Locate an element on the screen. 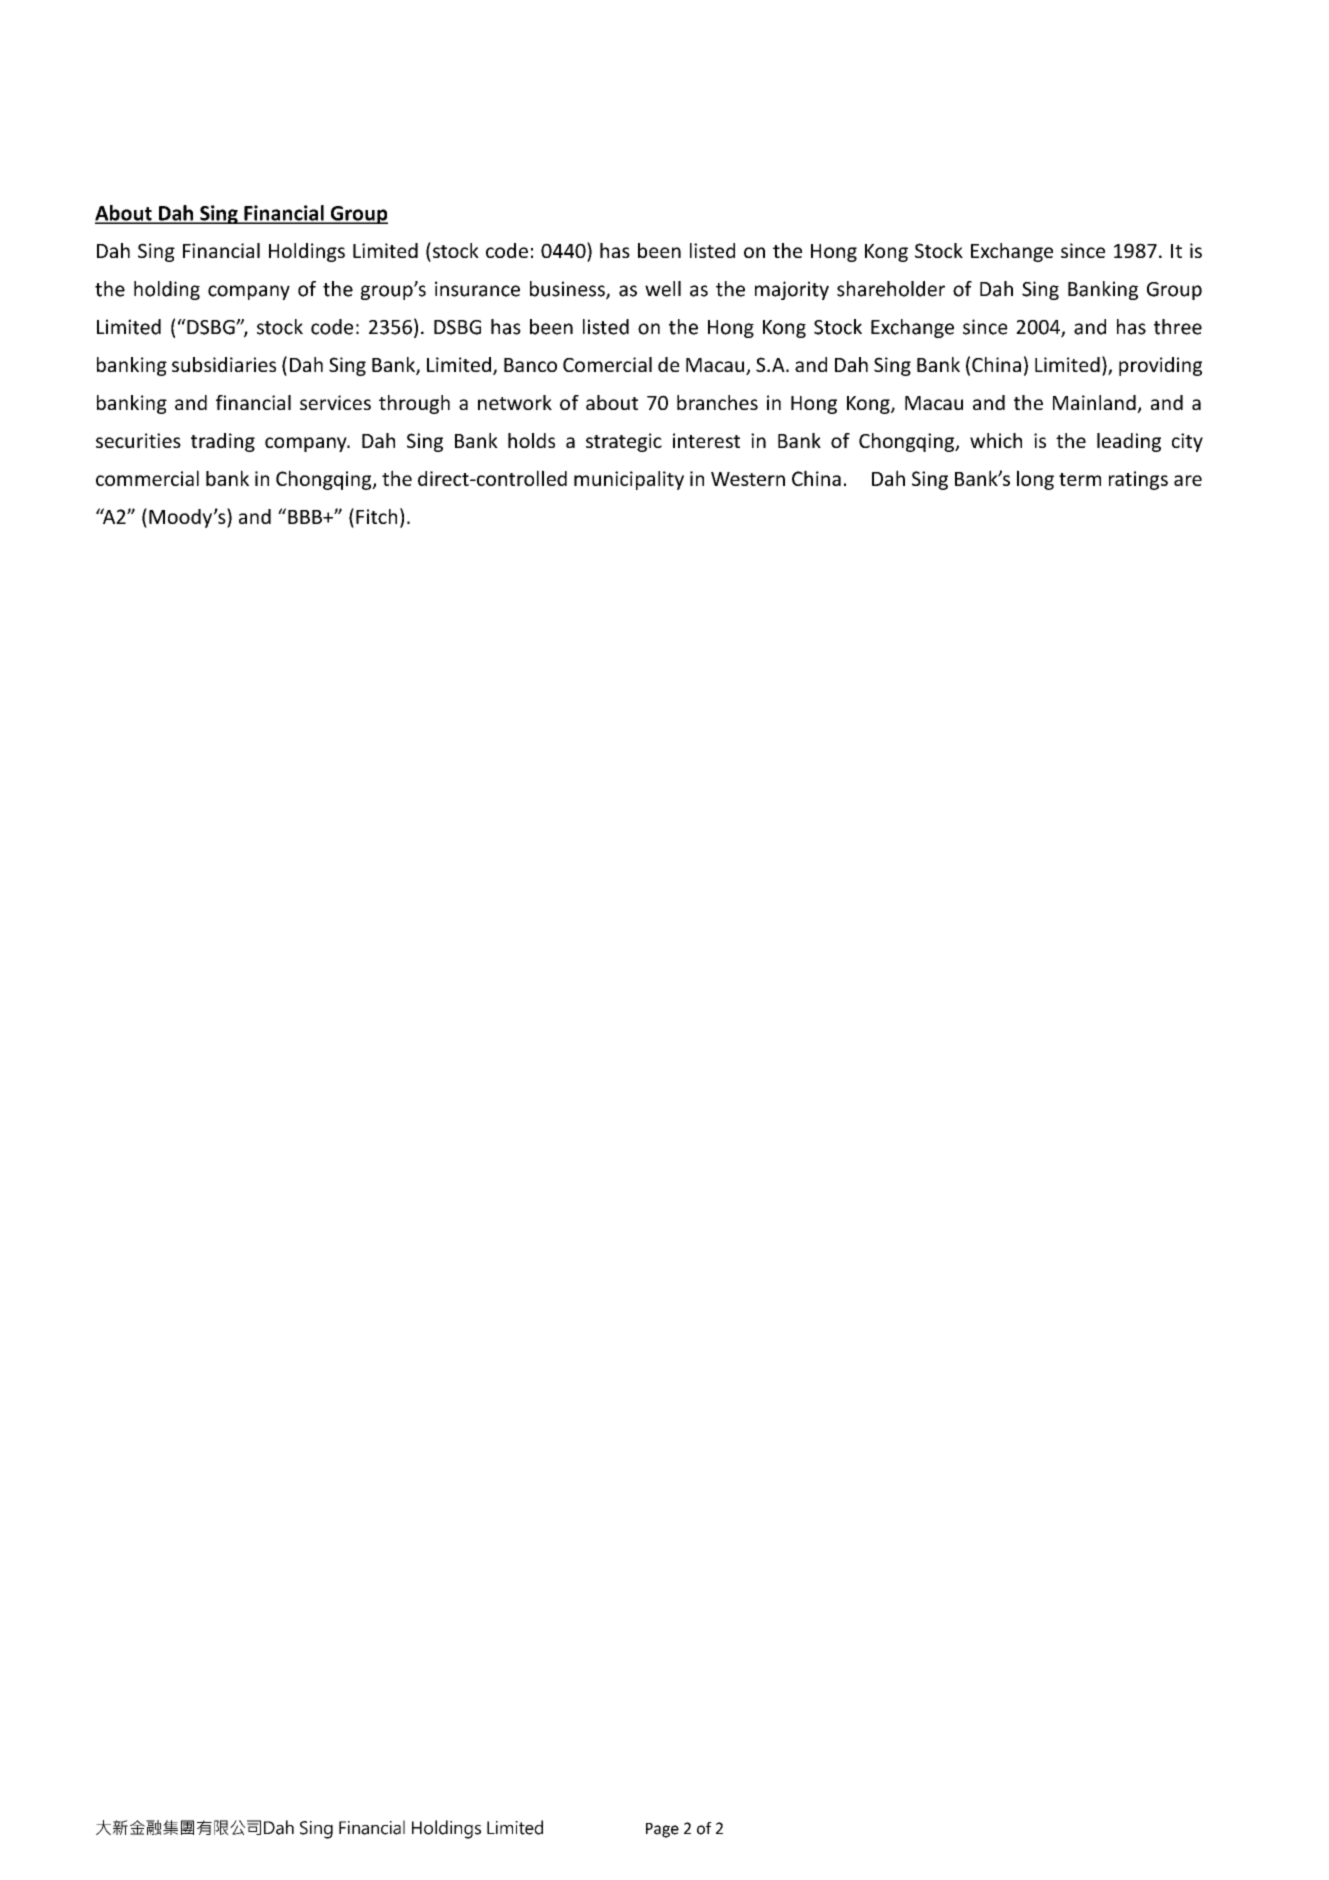 This screenshot has height=1880, width=1329. Mainland is located at coordinates (1095, 404).
